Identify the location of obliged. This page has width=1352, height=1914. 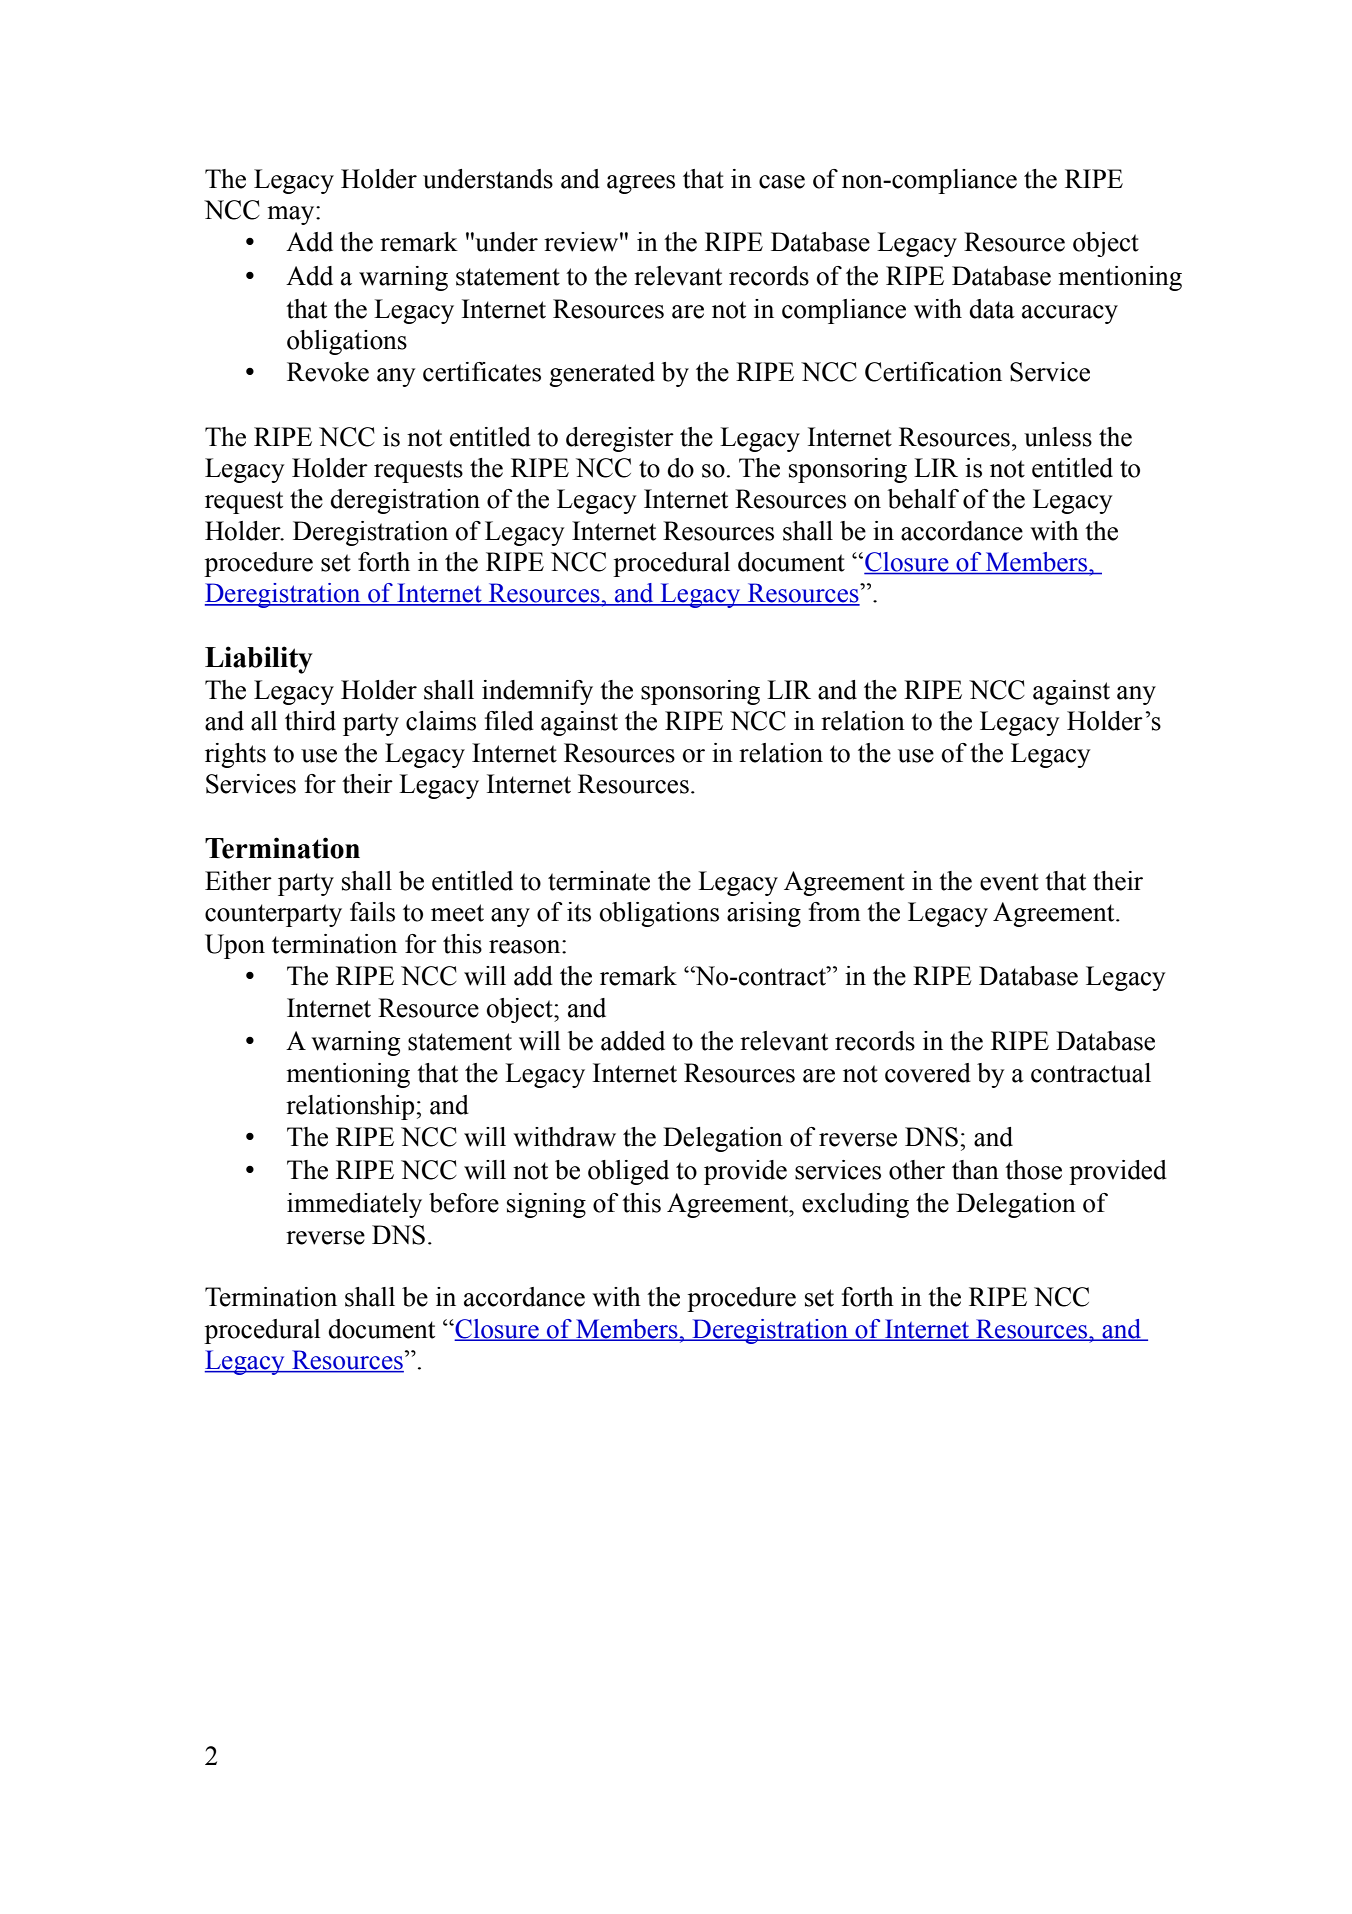
(628, 1172).
